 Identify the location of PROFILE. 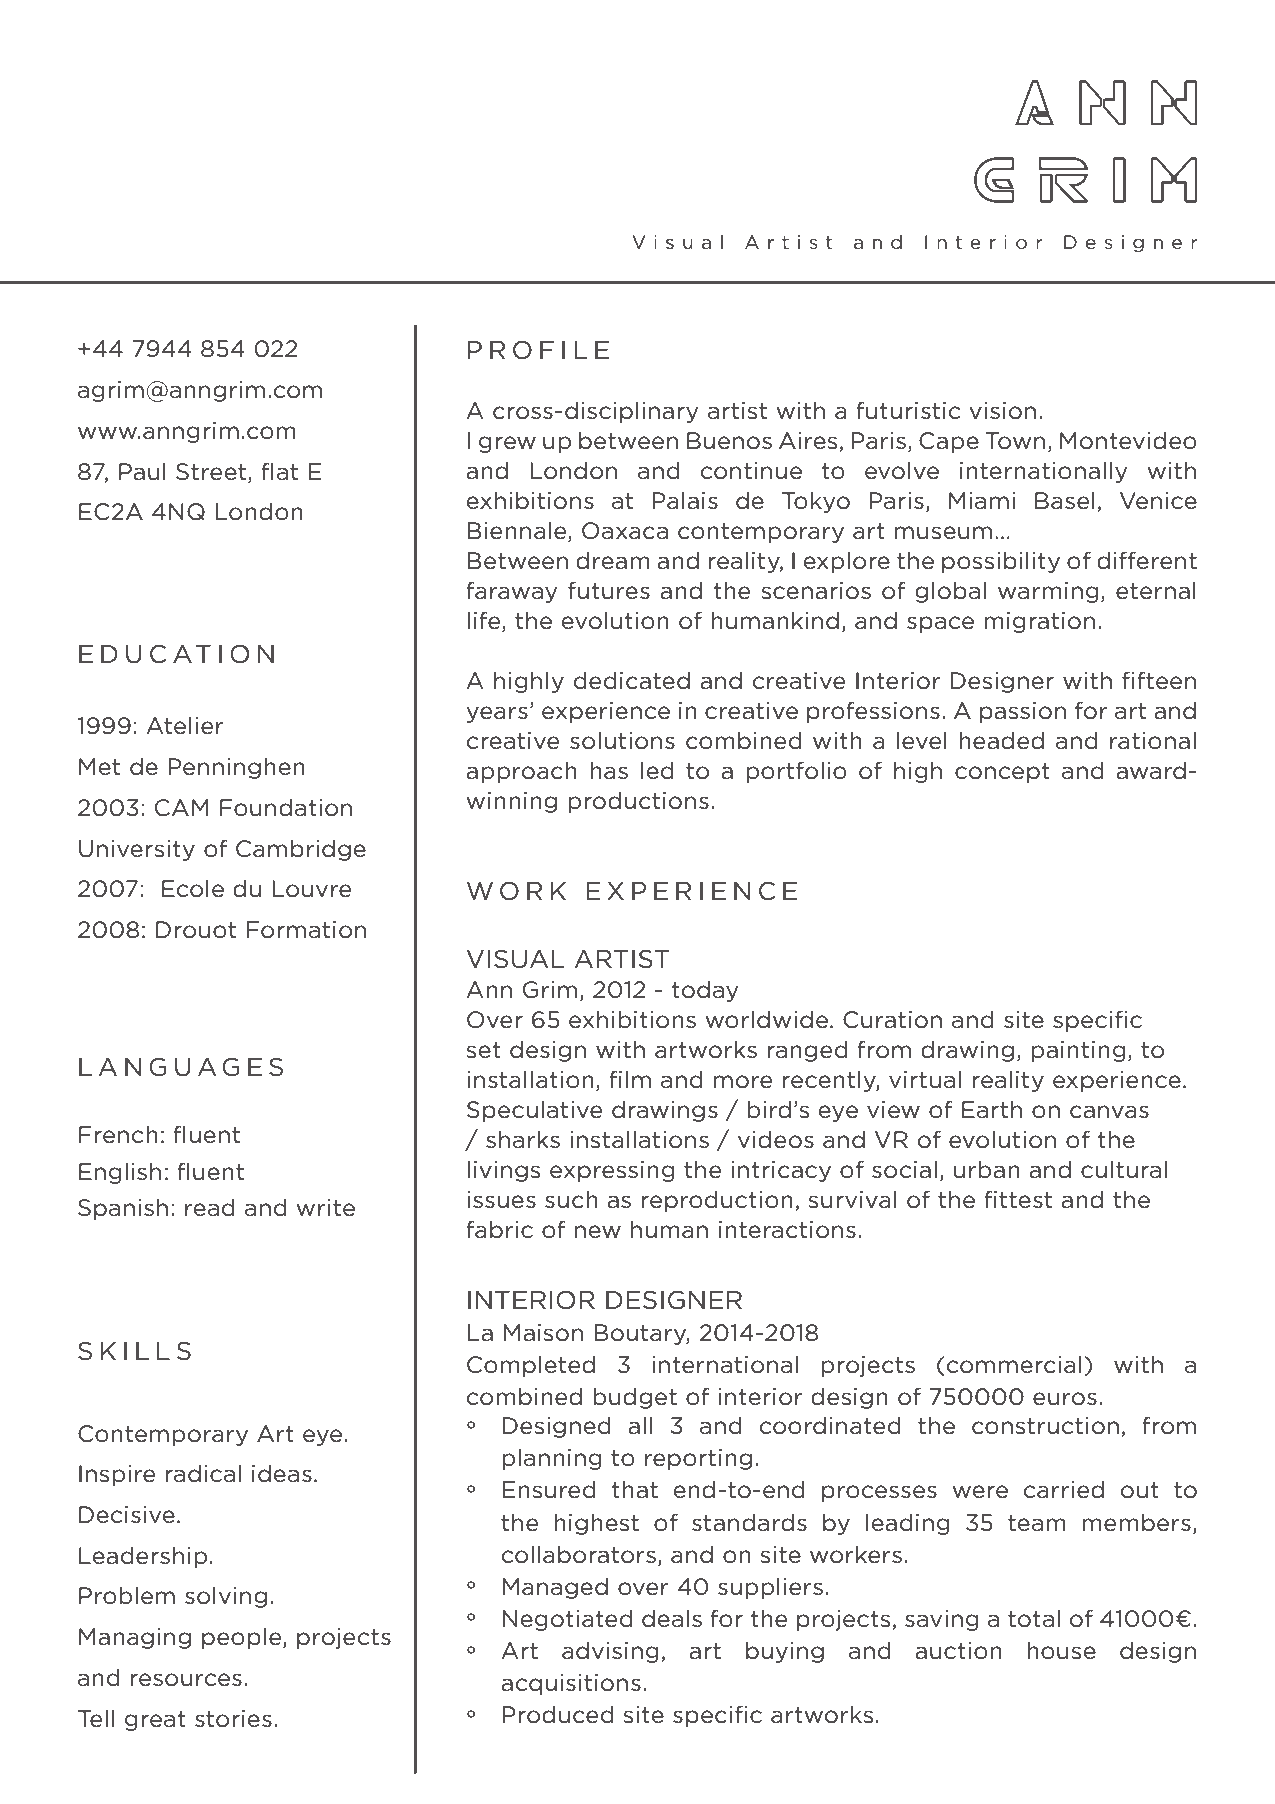
(538, 350).
